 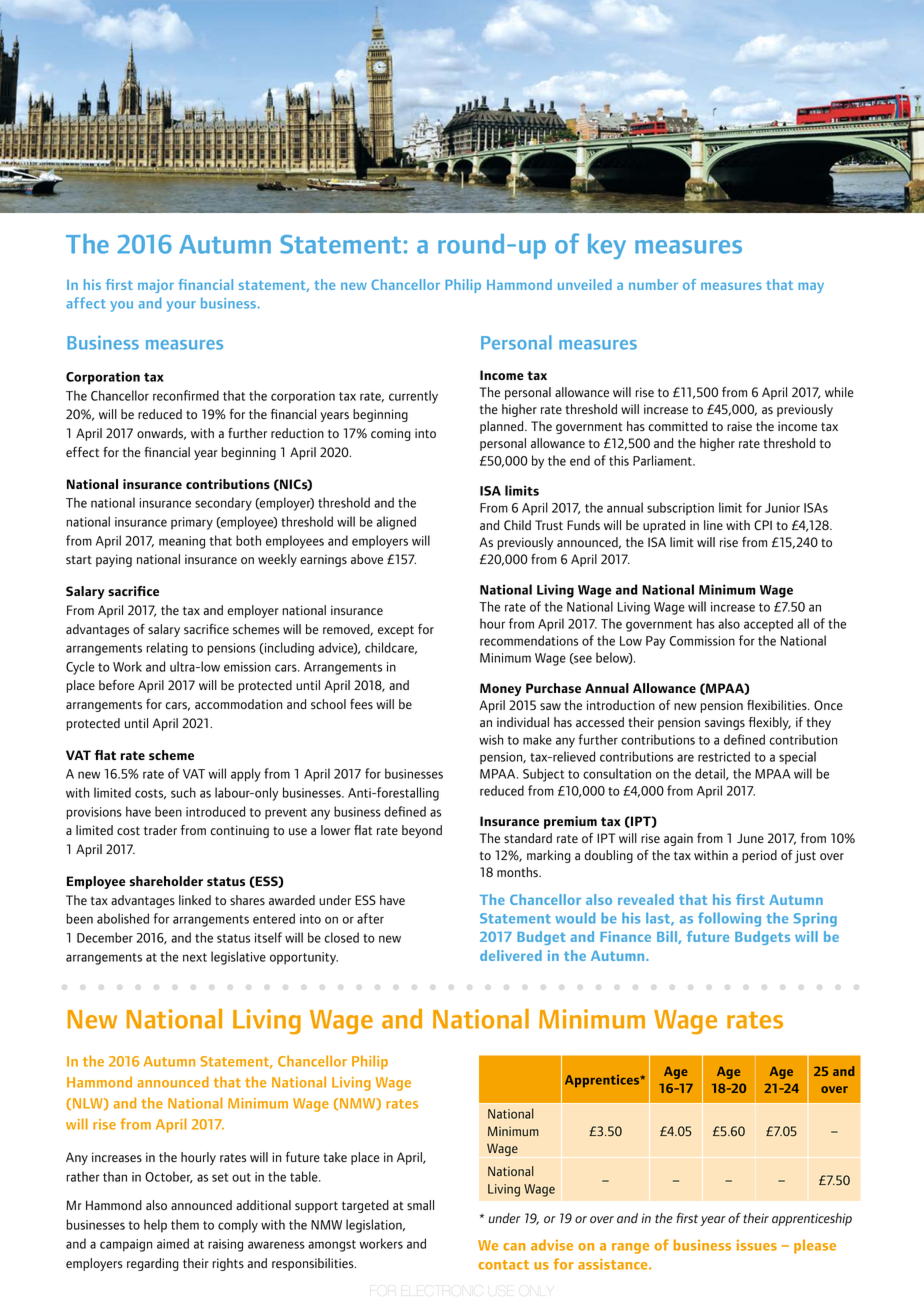 I want to click on except, so click(x=396, y=631).
